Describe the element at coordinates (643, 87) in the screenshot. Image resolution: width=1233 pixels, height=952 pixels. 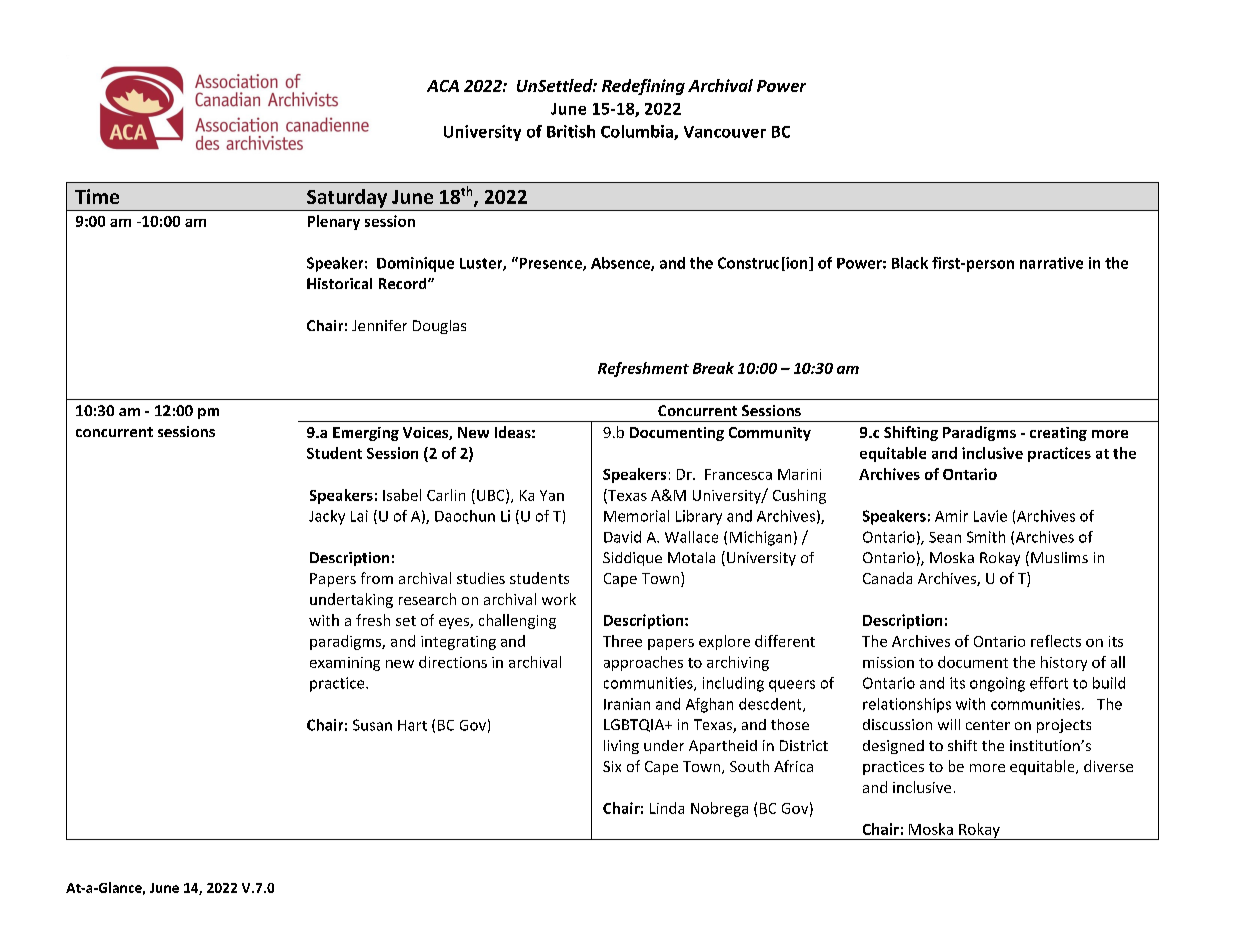
I see `Redefining` at that location.
